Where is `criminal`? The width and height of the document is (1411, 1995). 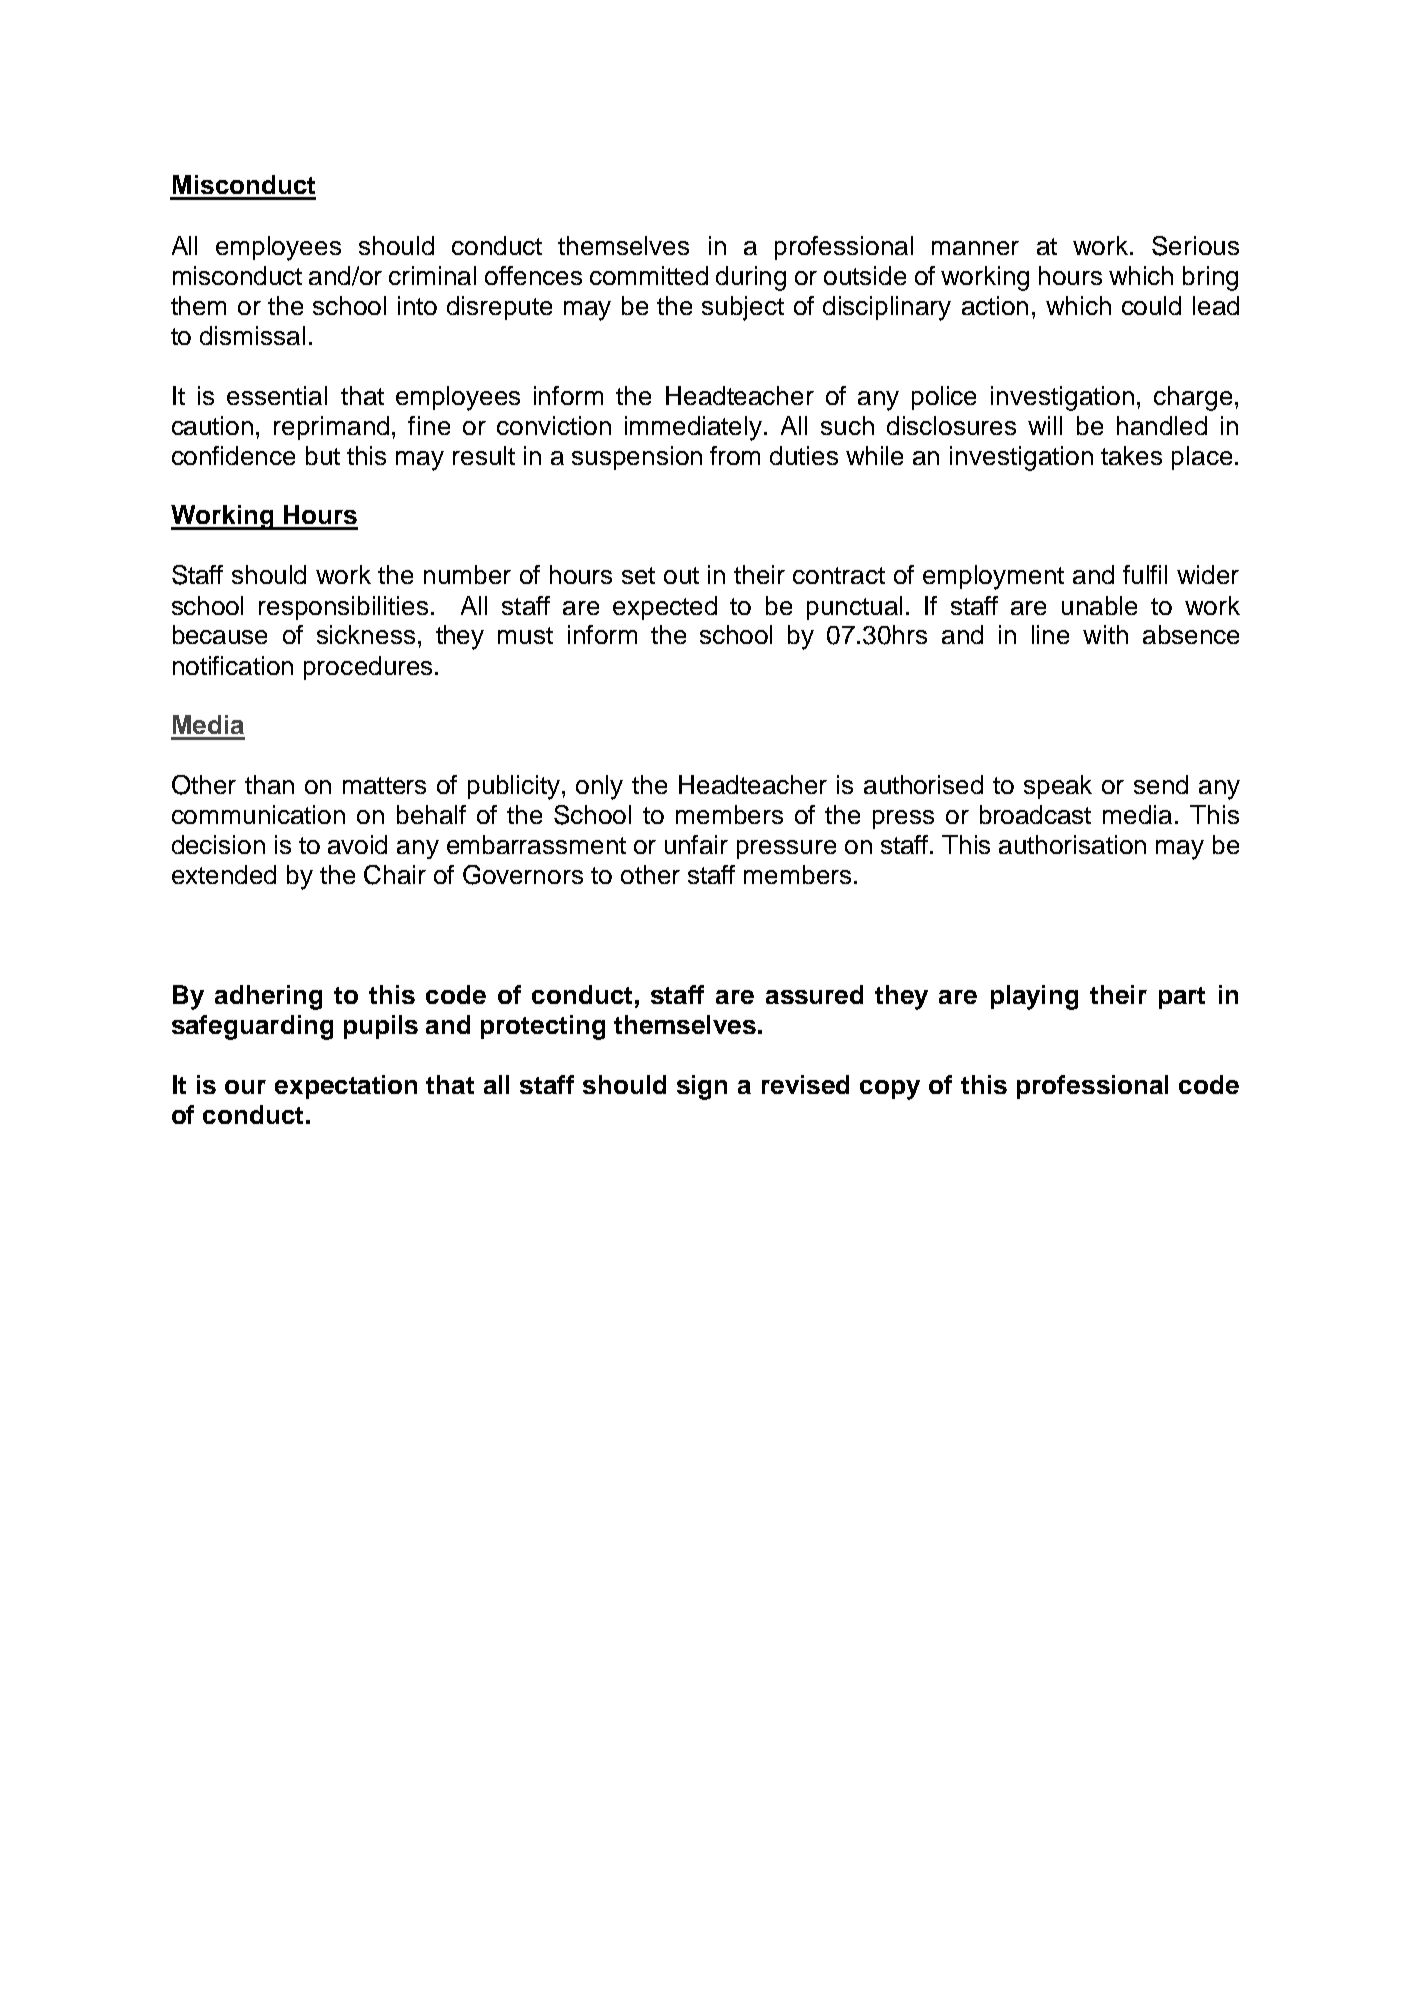 criminal is located at coordinates (432, 275).
